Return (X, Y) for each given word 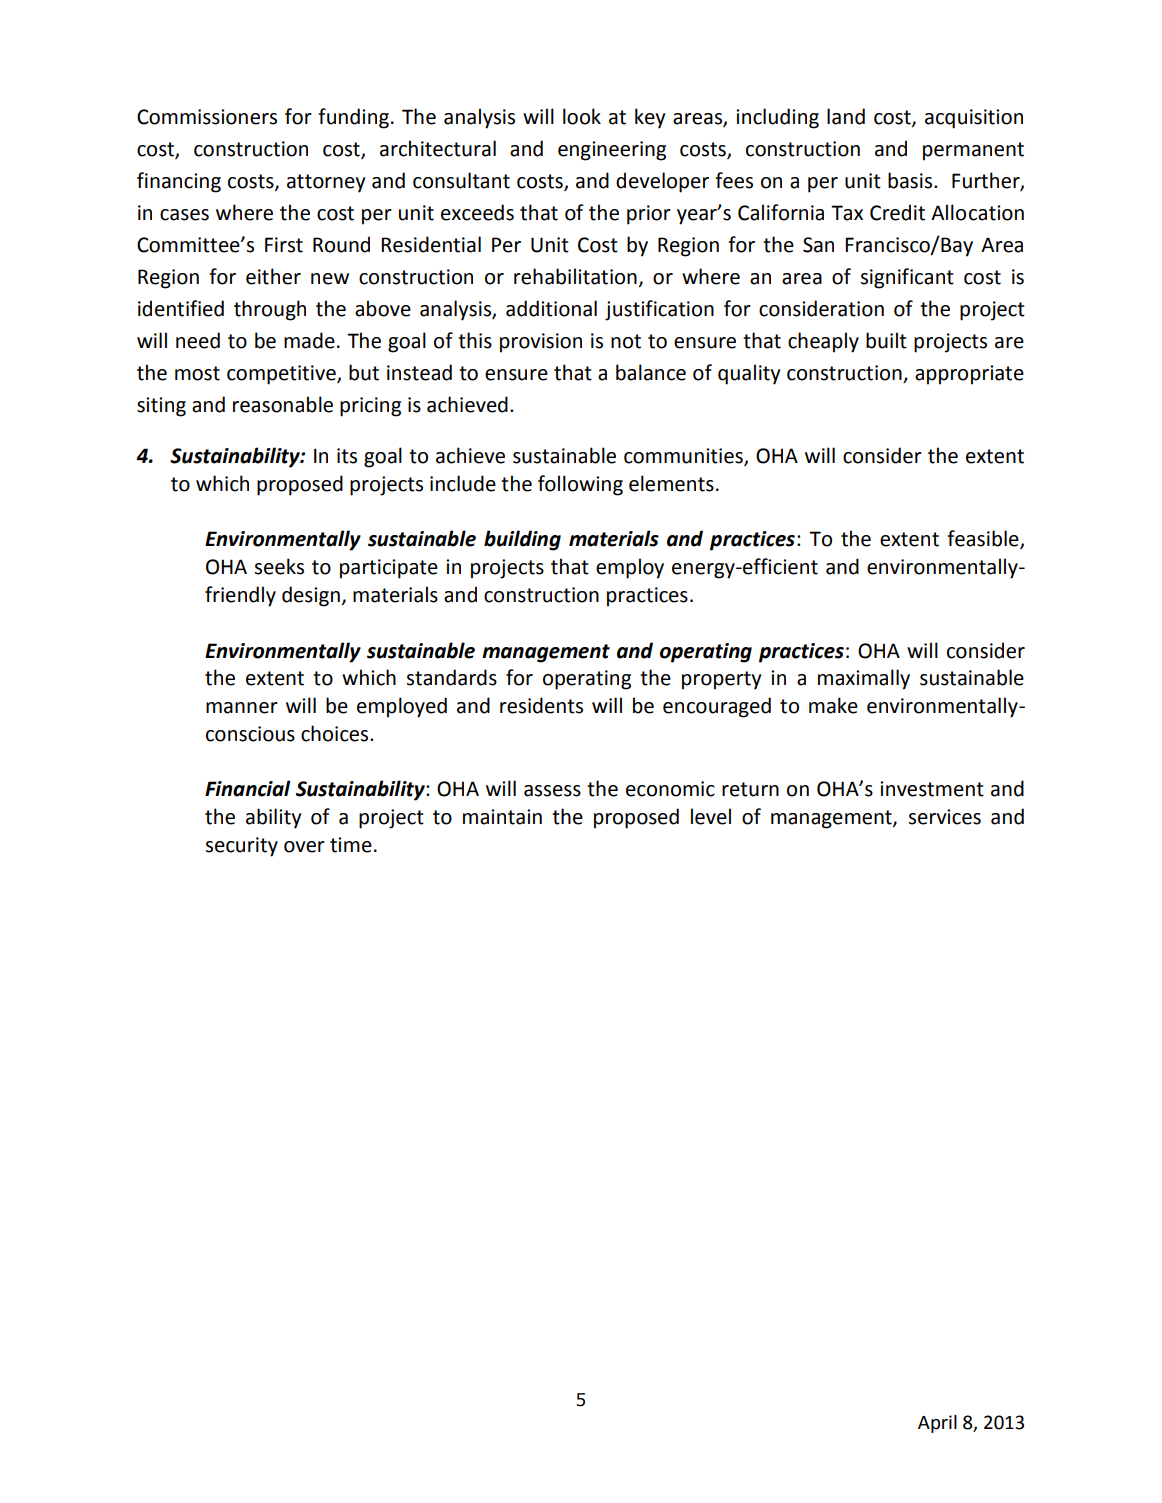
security (242, 847)
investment (932, 789)
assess (552, 791)
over (304, 847)
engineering (612, 151)
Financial (248, 788)
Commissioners (207, 117)
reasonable (283, 404)
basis (911, 180)
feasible (984, 539)
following (580, 485)
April (937, 1424)
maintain (502, 817)
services (945, 817)
